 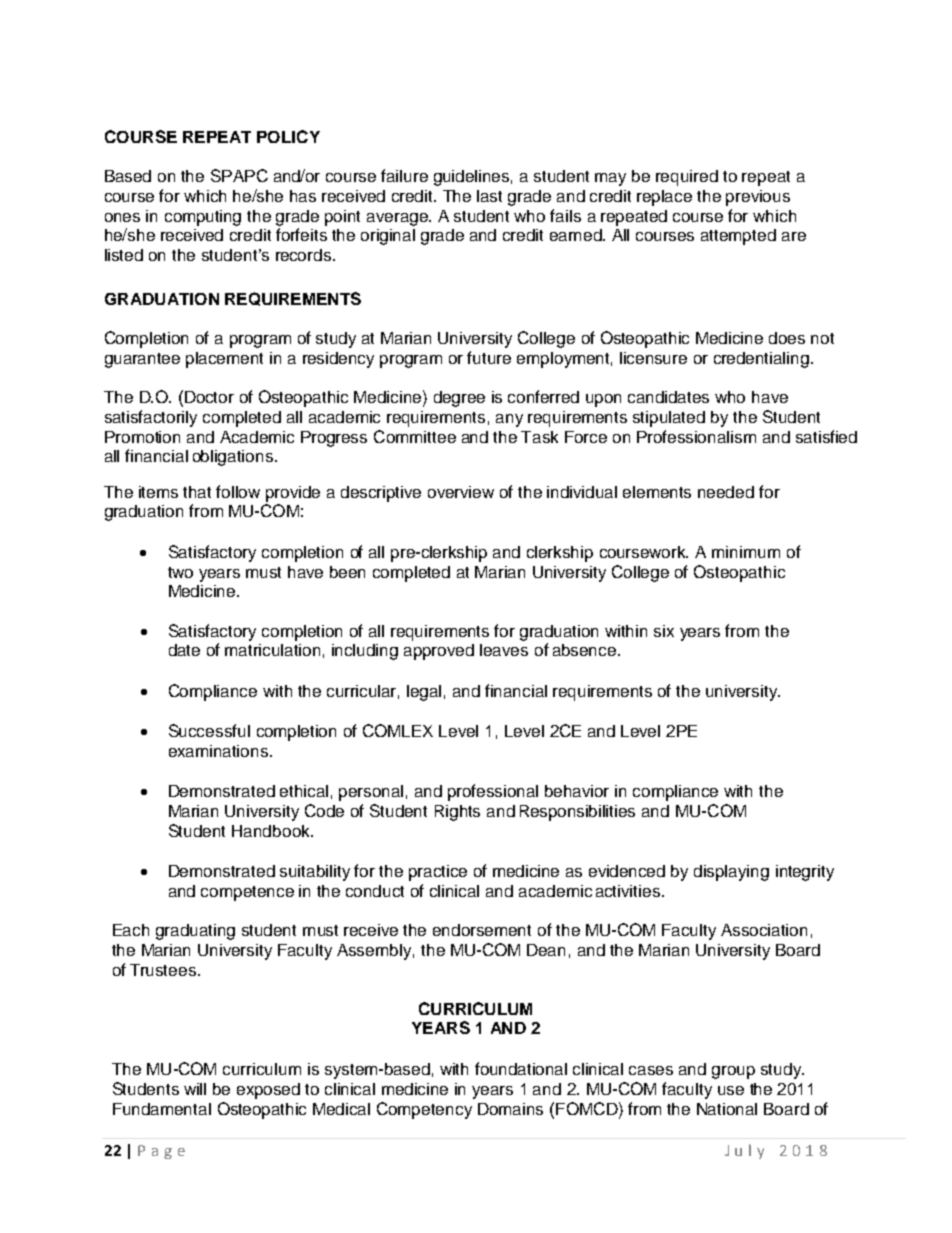 I want to click on computing, so click(x=203, y=218).
